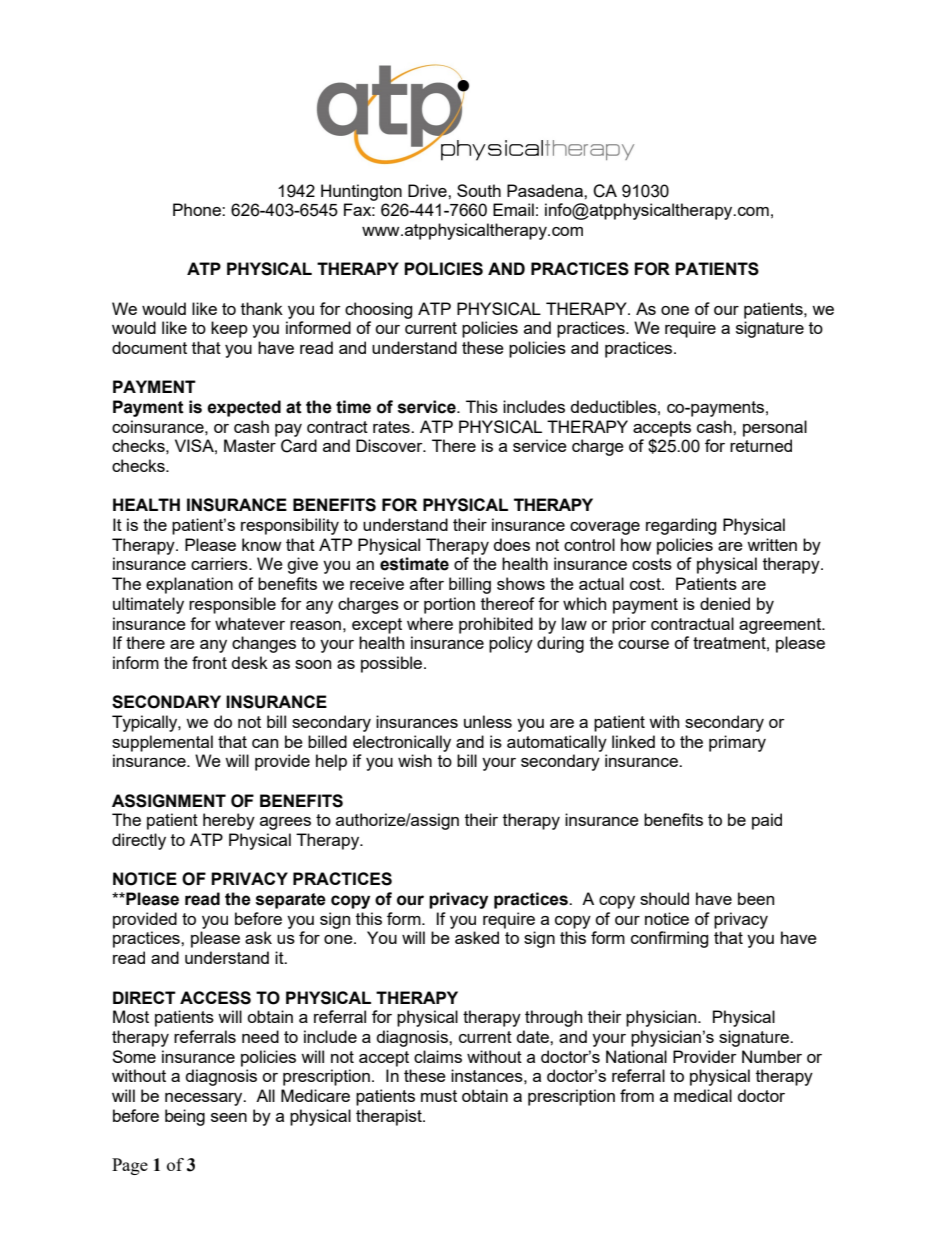 This screenshot has width=952, height=1233. What do you see at coordinates (209, 662) in the screenshot?
I see `front` at bounding box center [209, 662].
